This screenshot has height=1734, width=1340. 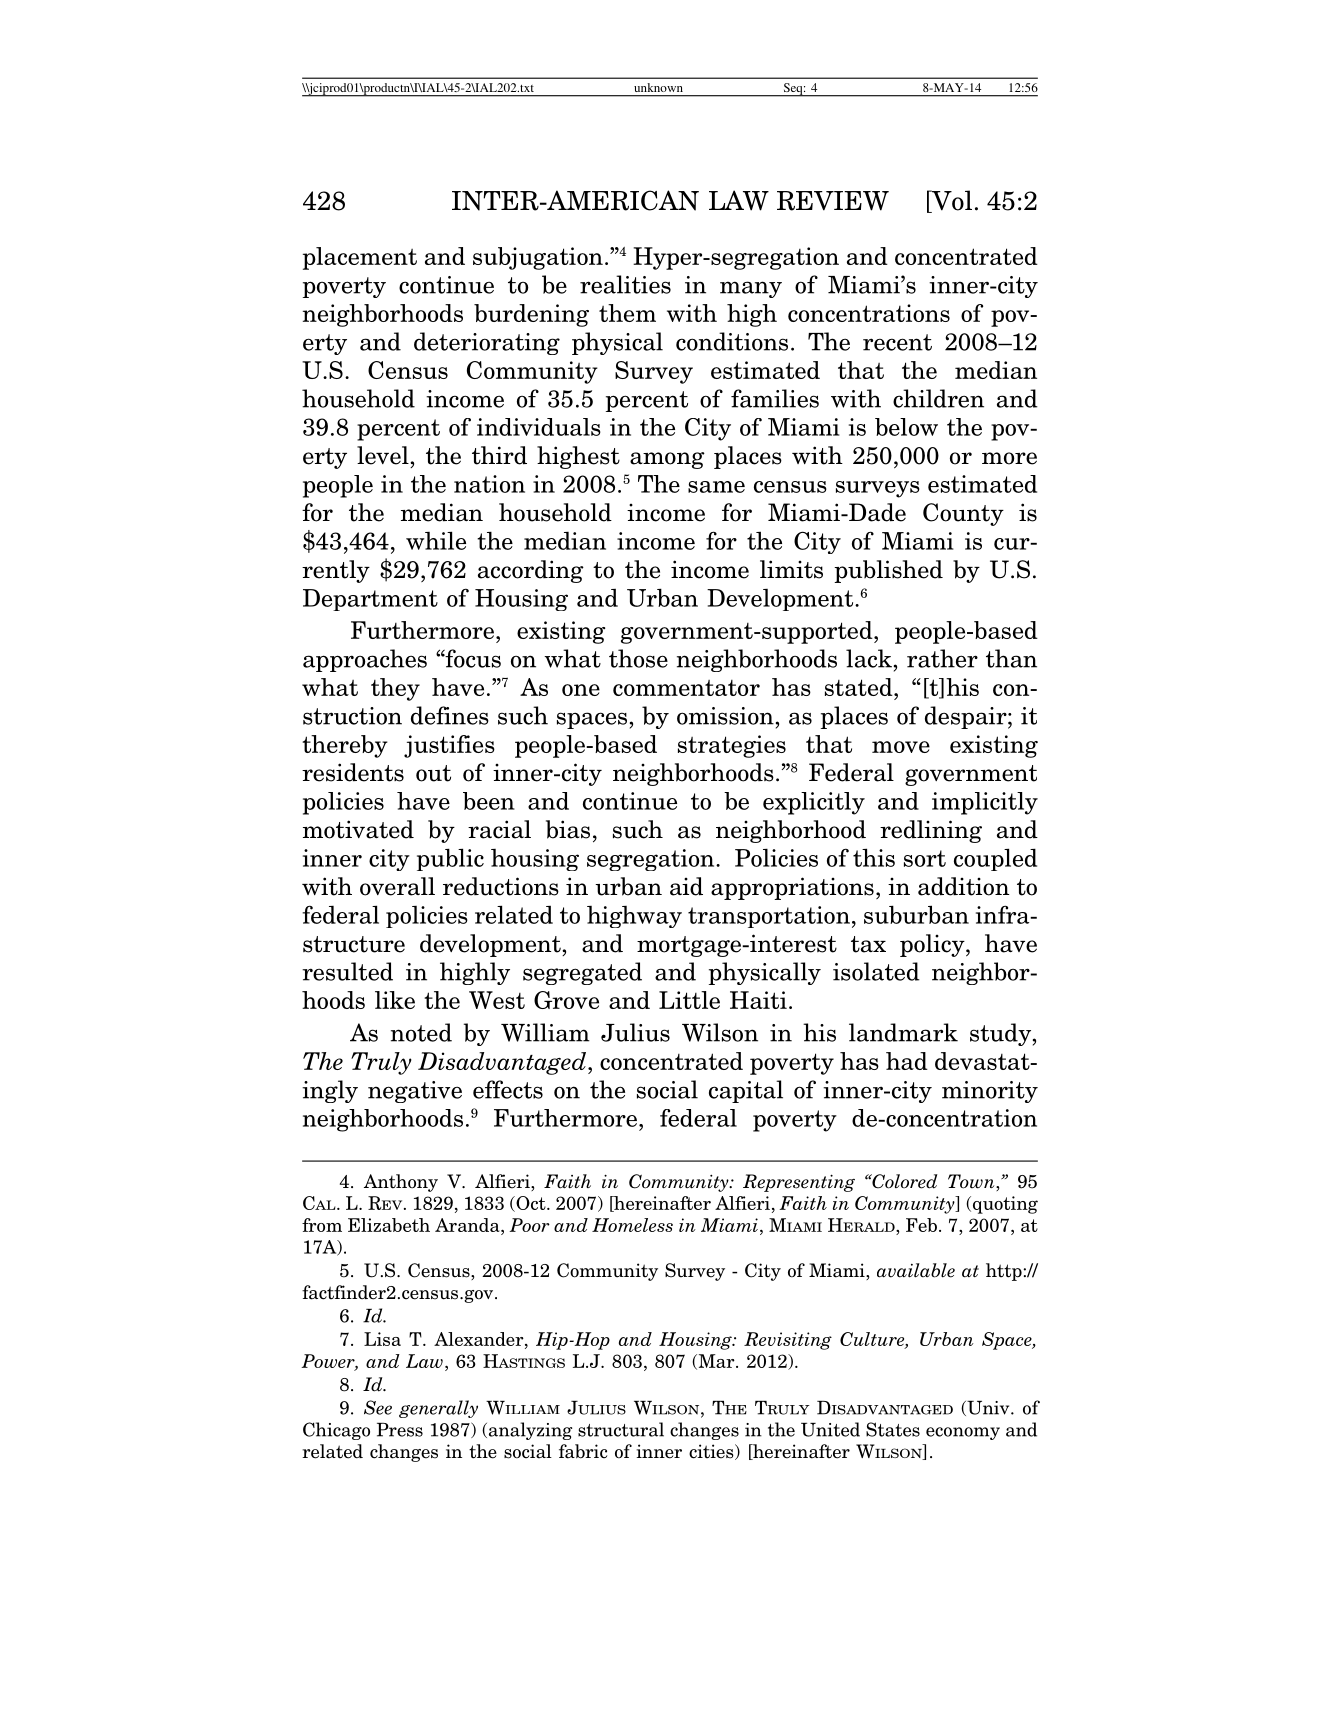 I want to click on noted, so click(x=421, y=1032).
